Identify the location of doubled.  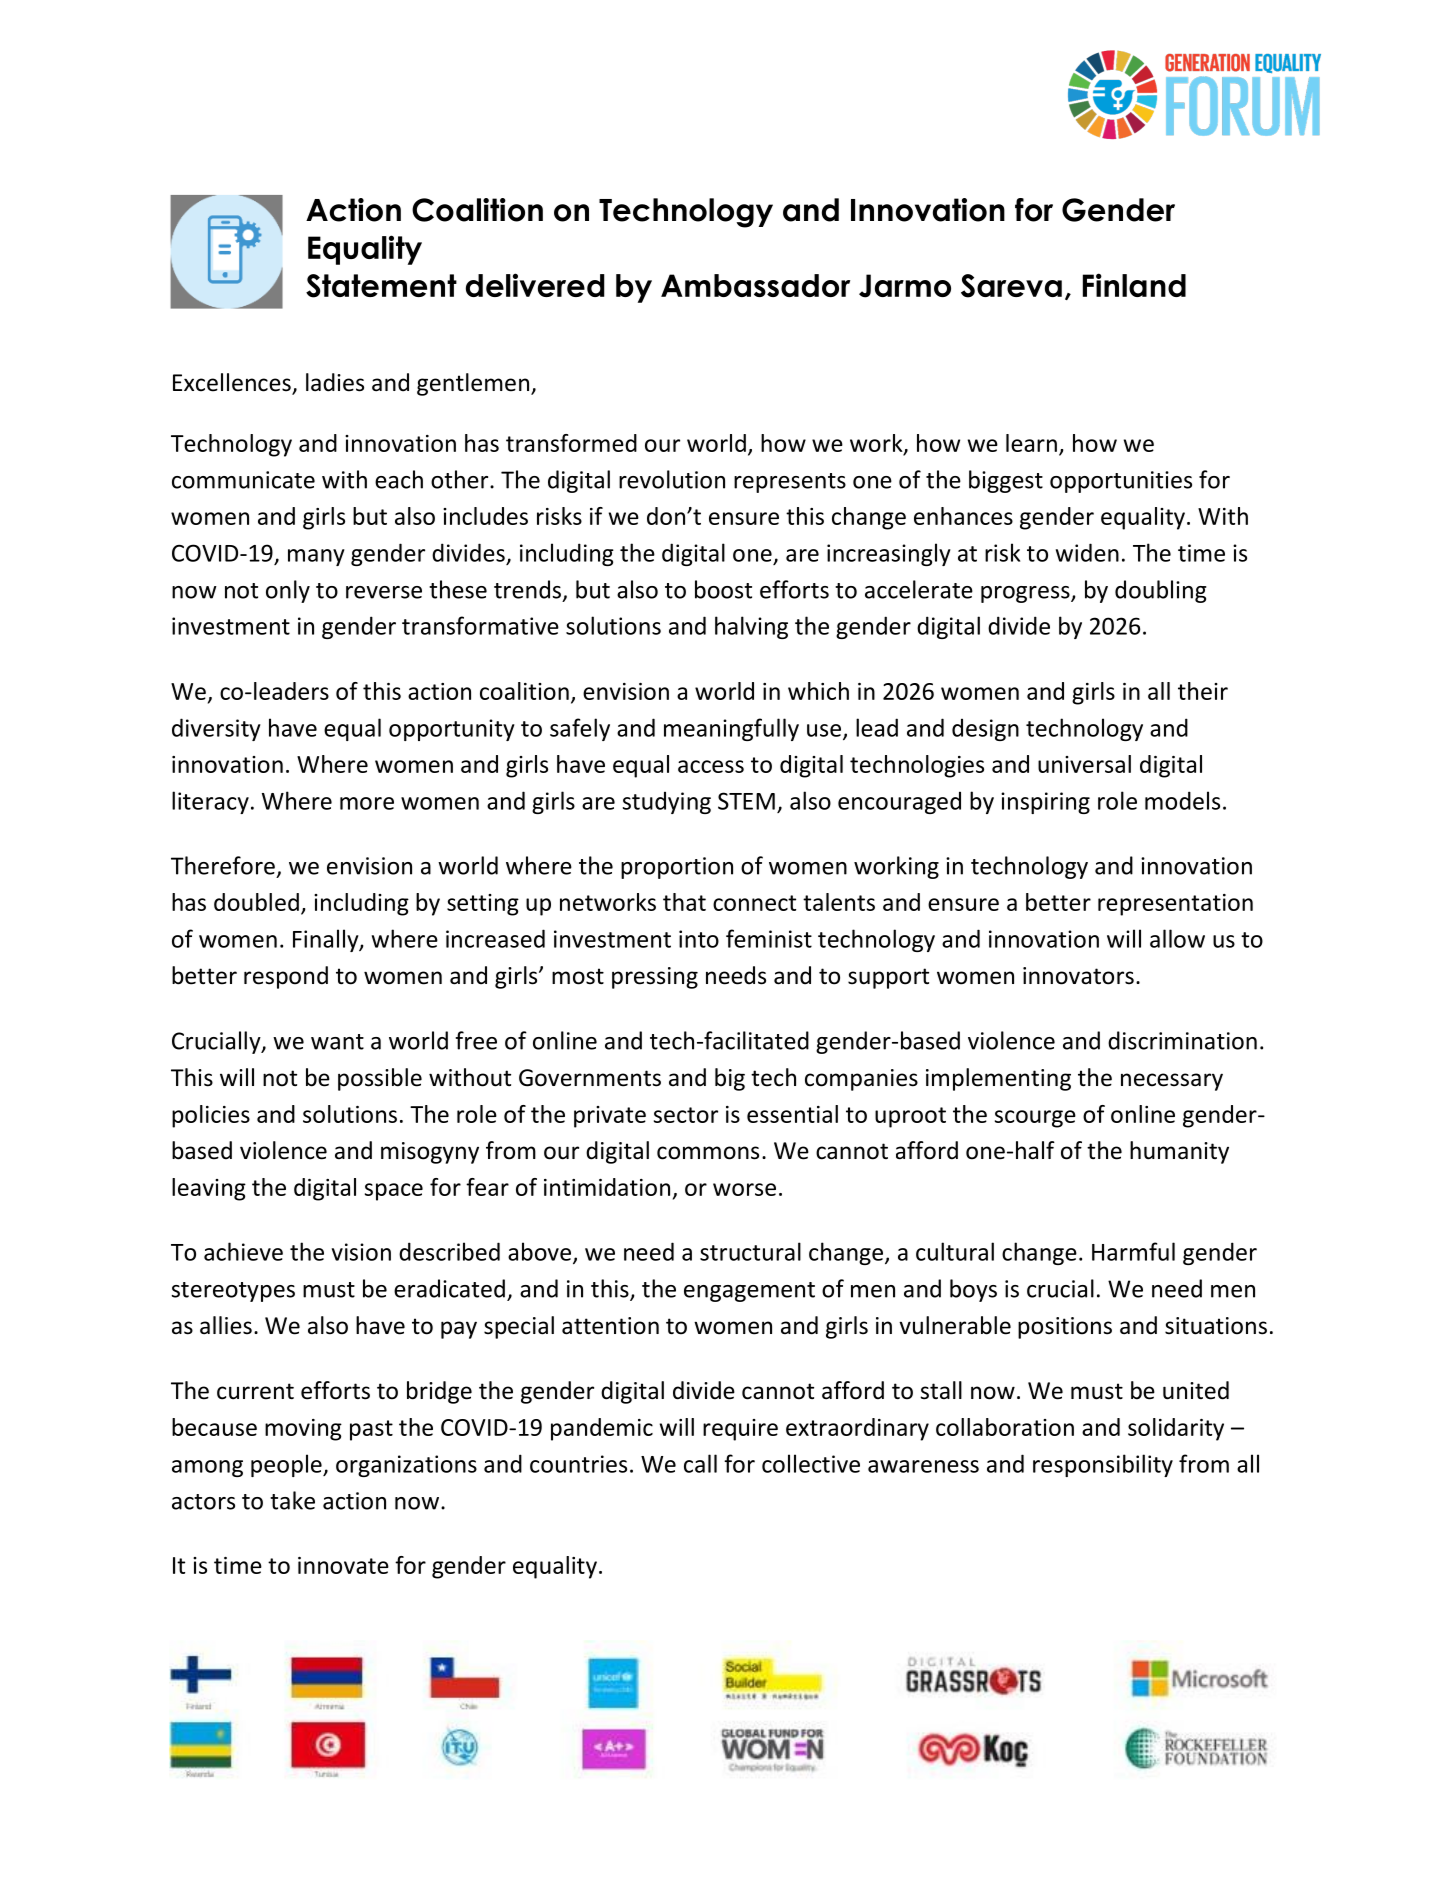
(256, 902).
